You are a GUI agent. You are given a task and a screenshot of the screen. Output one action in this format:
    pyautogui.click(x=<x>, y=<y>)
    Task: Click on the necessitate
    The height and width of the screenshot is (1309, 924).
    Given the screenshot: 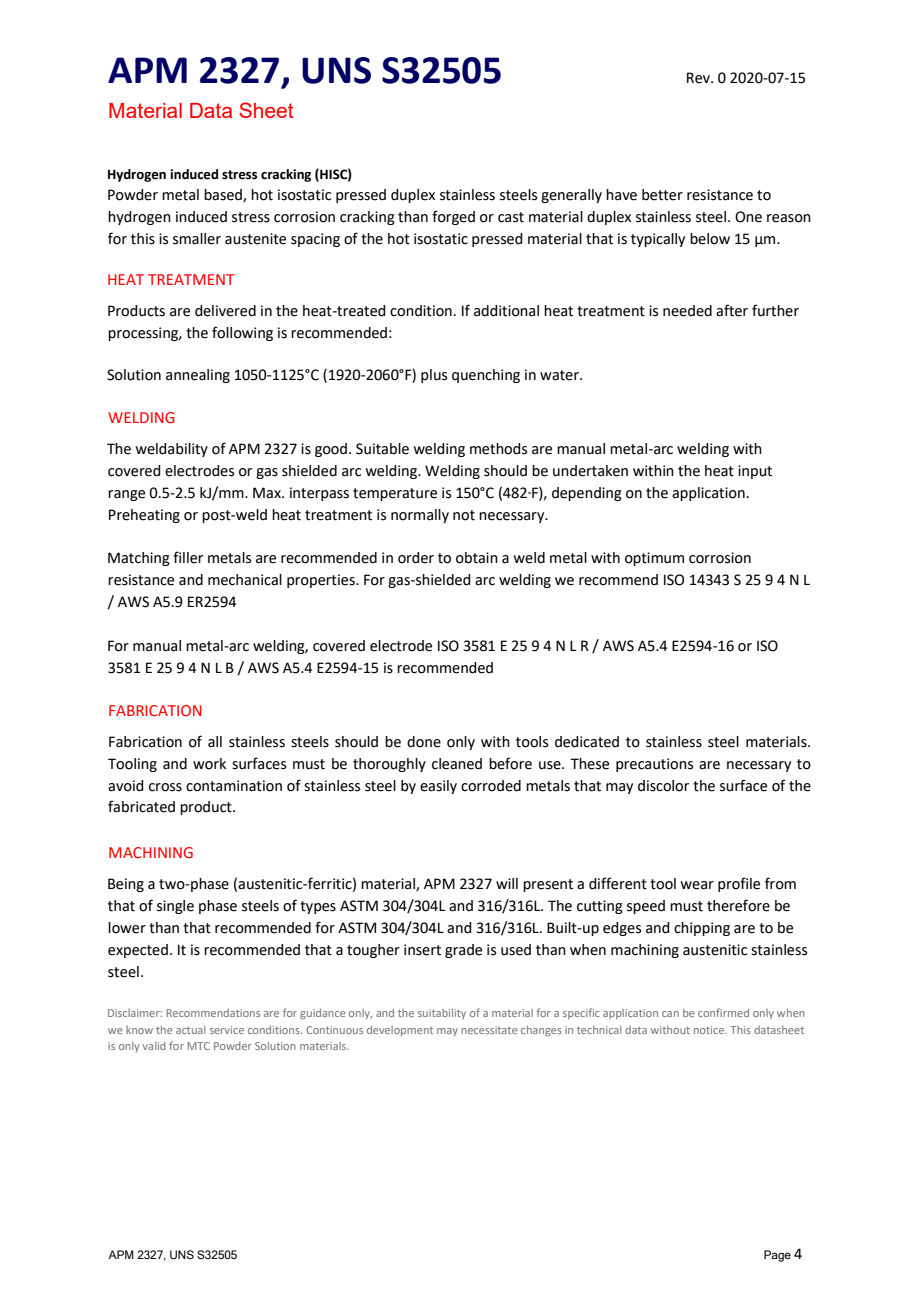 What is the action you would take?
    pyautogui.click(x=489, y=1030)
